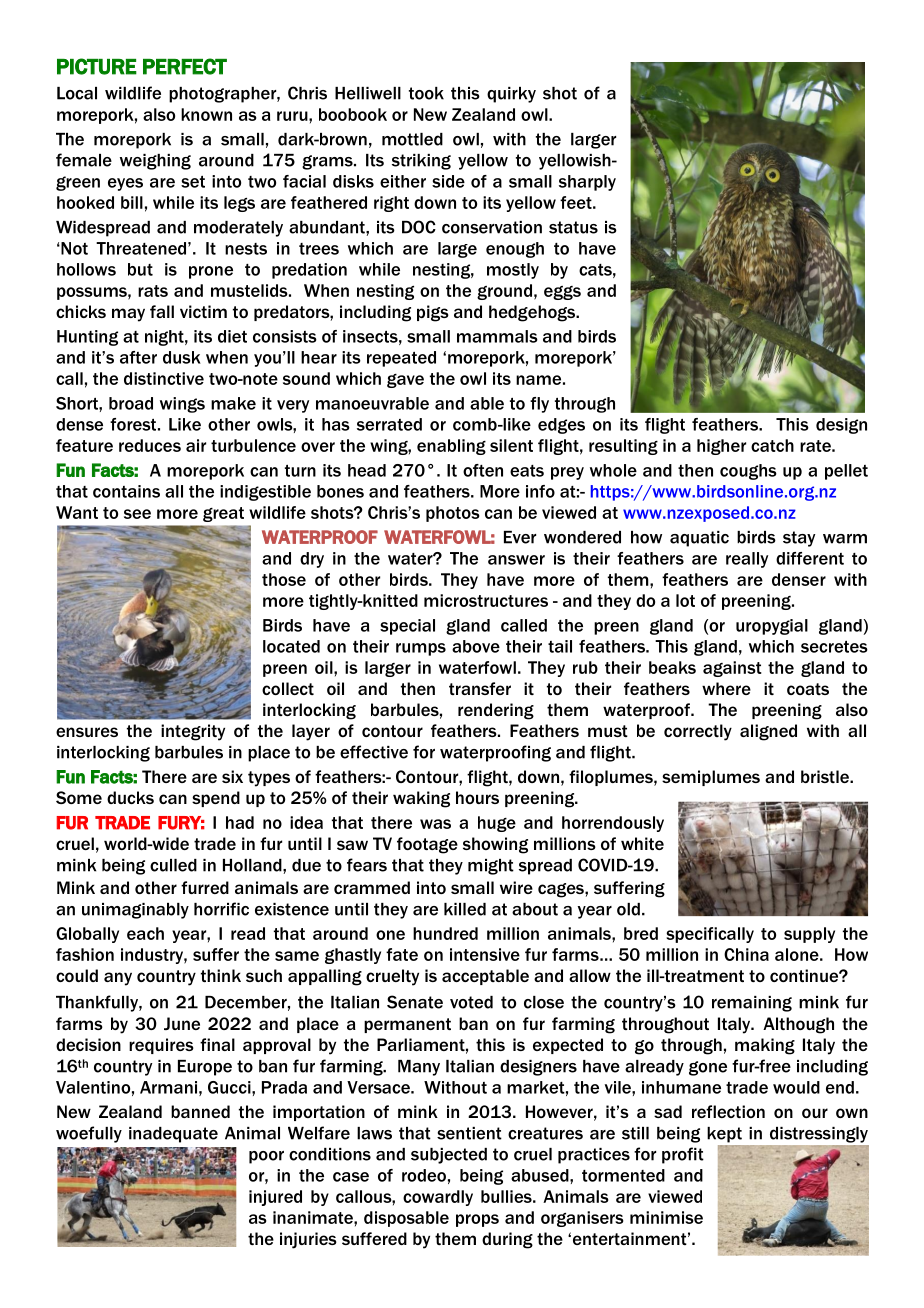 The width and height of the page is (924, 1308). What do you see at coordinates (173, 1135) in the page?
I see `inadequate` at bounding box center [173, 1135].
